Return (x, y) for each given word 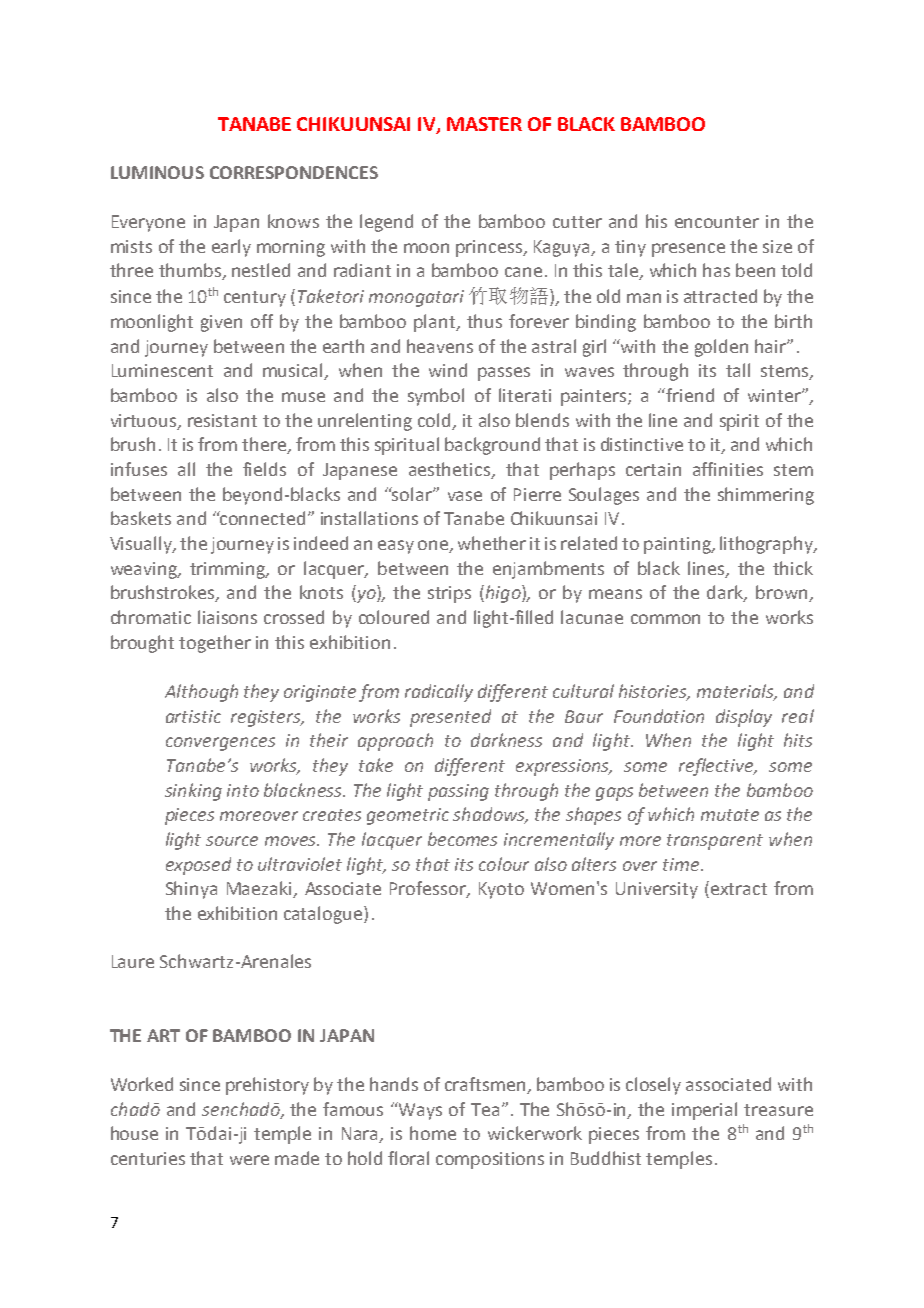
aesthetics (450, 470)
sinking (193, 792)
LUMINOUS (157, 172)
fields (264, 469)
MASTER (484, 124)
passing (458, 792)
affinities (728, 469)
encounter (717, 222)
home (433, 1133)
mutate (730, 815)
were (249, 1160)
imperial (704, 1111)
